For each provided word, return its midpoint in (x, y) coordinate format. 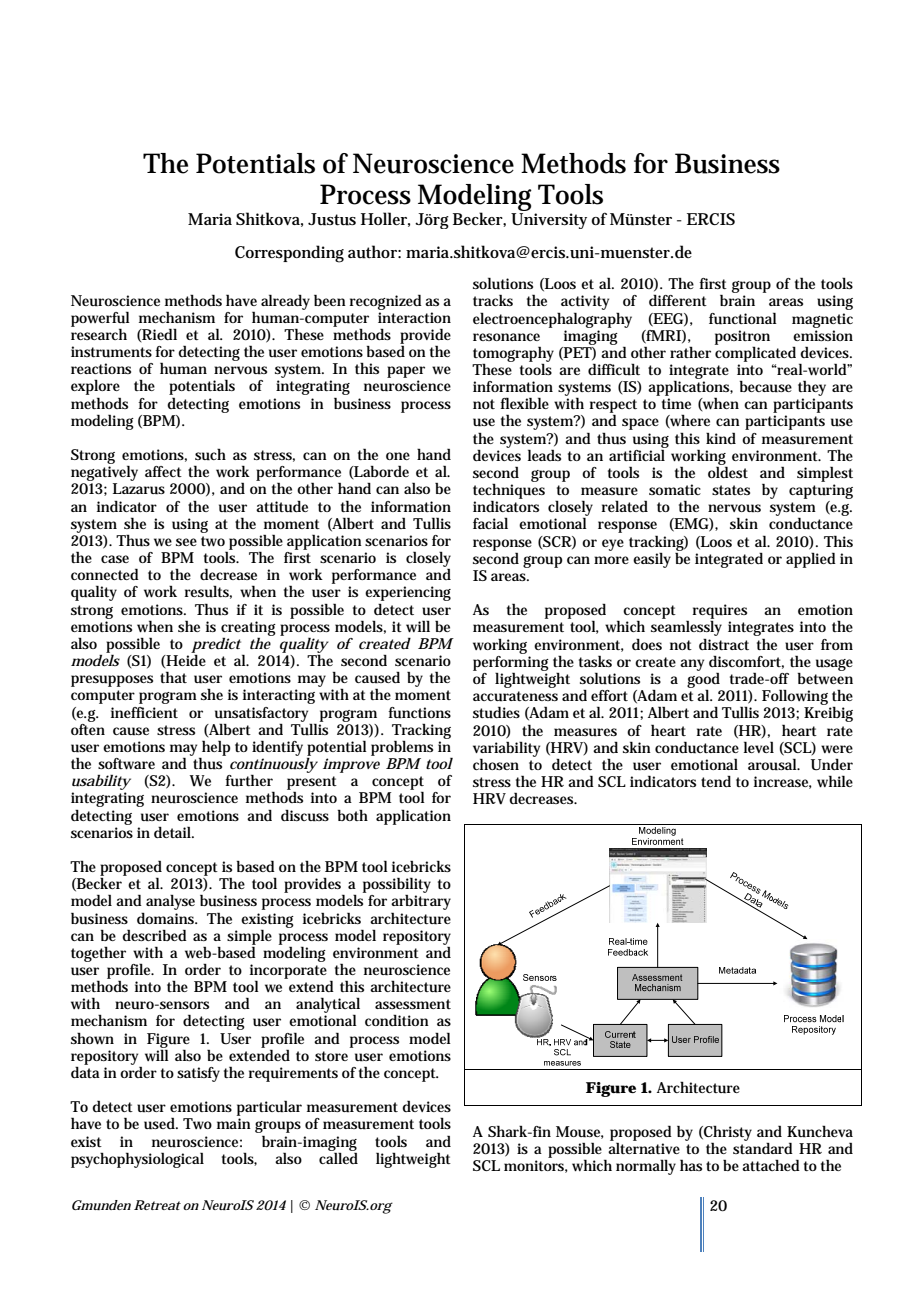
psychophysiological (137, 1160)
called (338, 1157)
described (154, 935)
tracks (493, 300)
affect (163, 471)
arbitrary (421, 904)
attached (771, 1165)
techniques (509, 491)
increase (783, 782)
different (678, 300)
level (759, 747)
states (731, 490)
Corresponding (289, 254)
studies (496, 712)
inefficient (144, 712)
